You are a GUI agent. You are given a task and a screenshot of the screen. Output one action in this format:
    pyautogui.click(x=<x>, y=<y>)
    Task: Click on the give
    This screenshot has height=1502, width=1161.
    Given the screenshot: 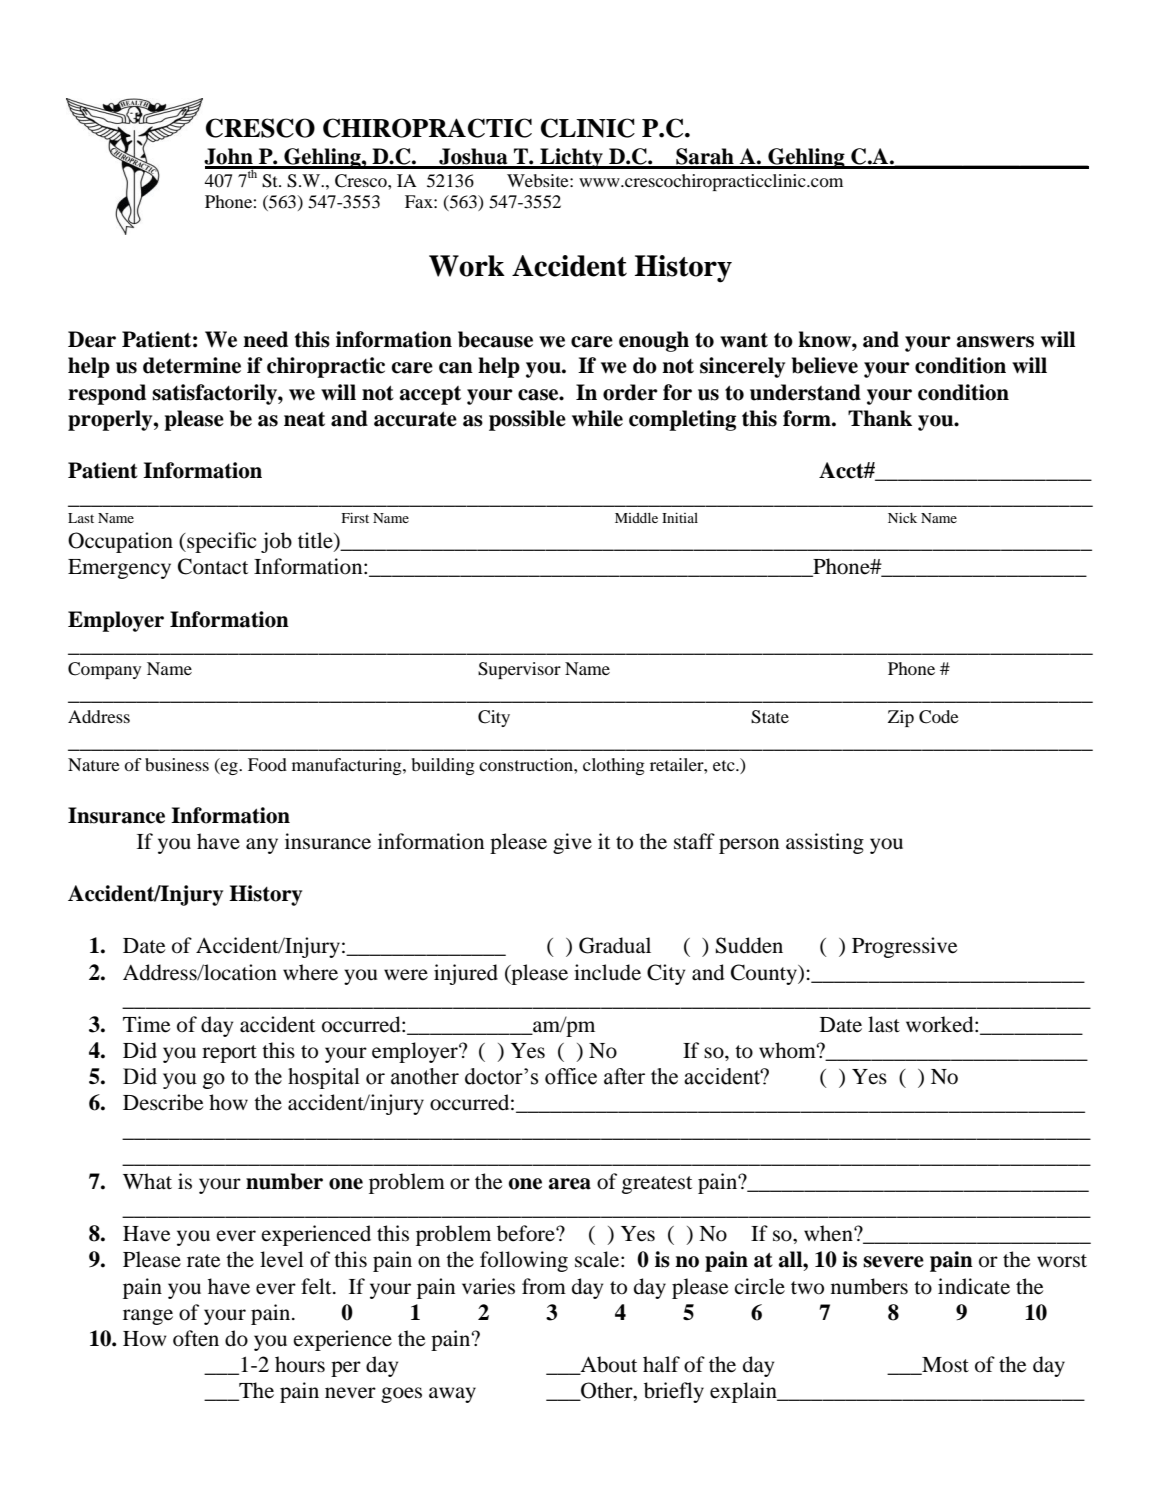 What is the action you would take?
    pyautogui.click(x=572, y=843)
